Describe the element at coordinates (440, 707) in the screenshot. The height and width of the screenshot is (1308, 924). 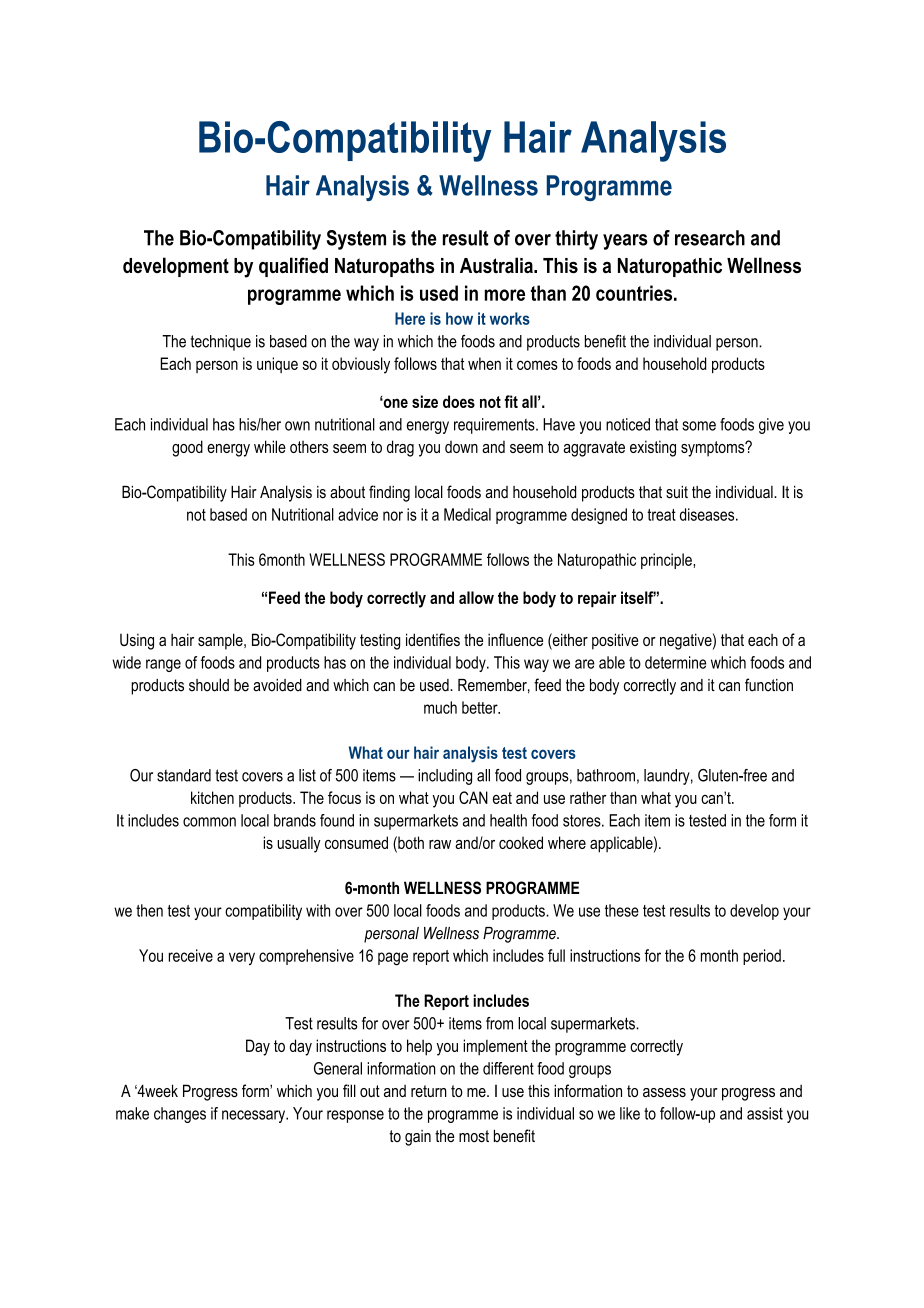
I see `much` at that location.
